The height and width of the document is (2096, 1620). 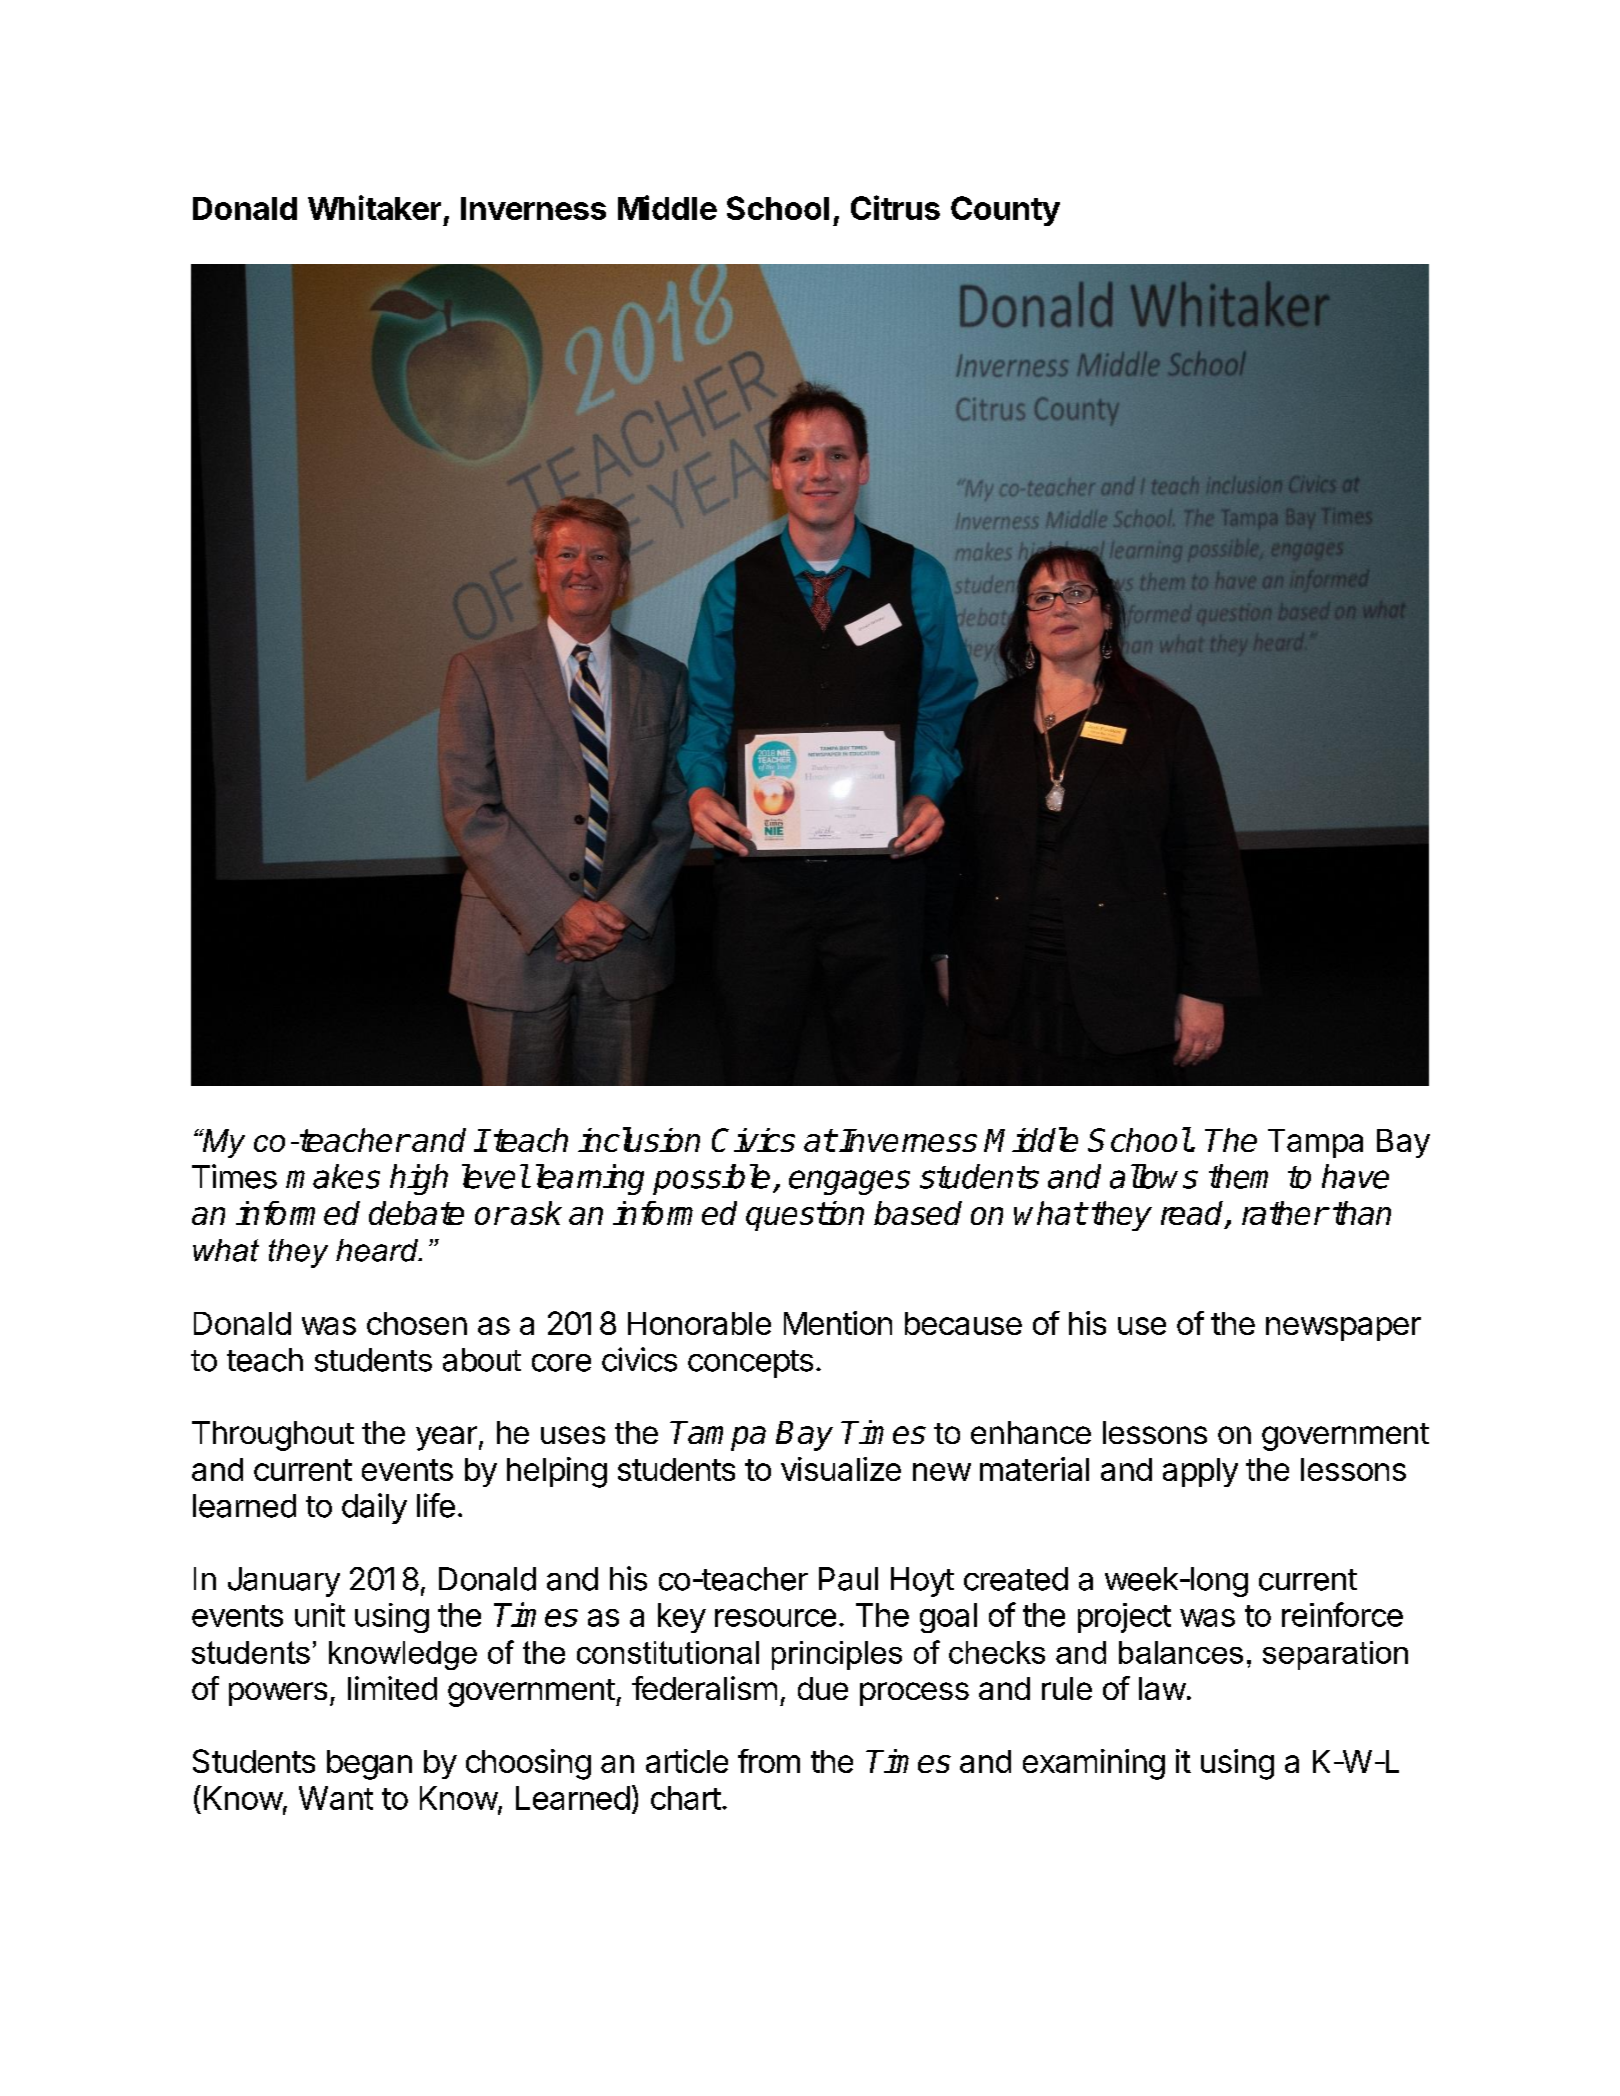 What do you see at coordinates (419, 1179) in the document?
I see `high` at bounding box center [419, 1179].
